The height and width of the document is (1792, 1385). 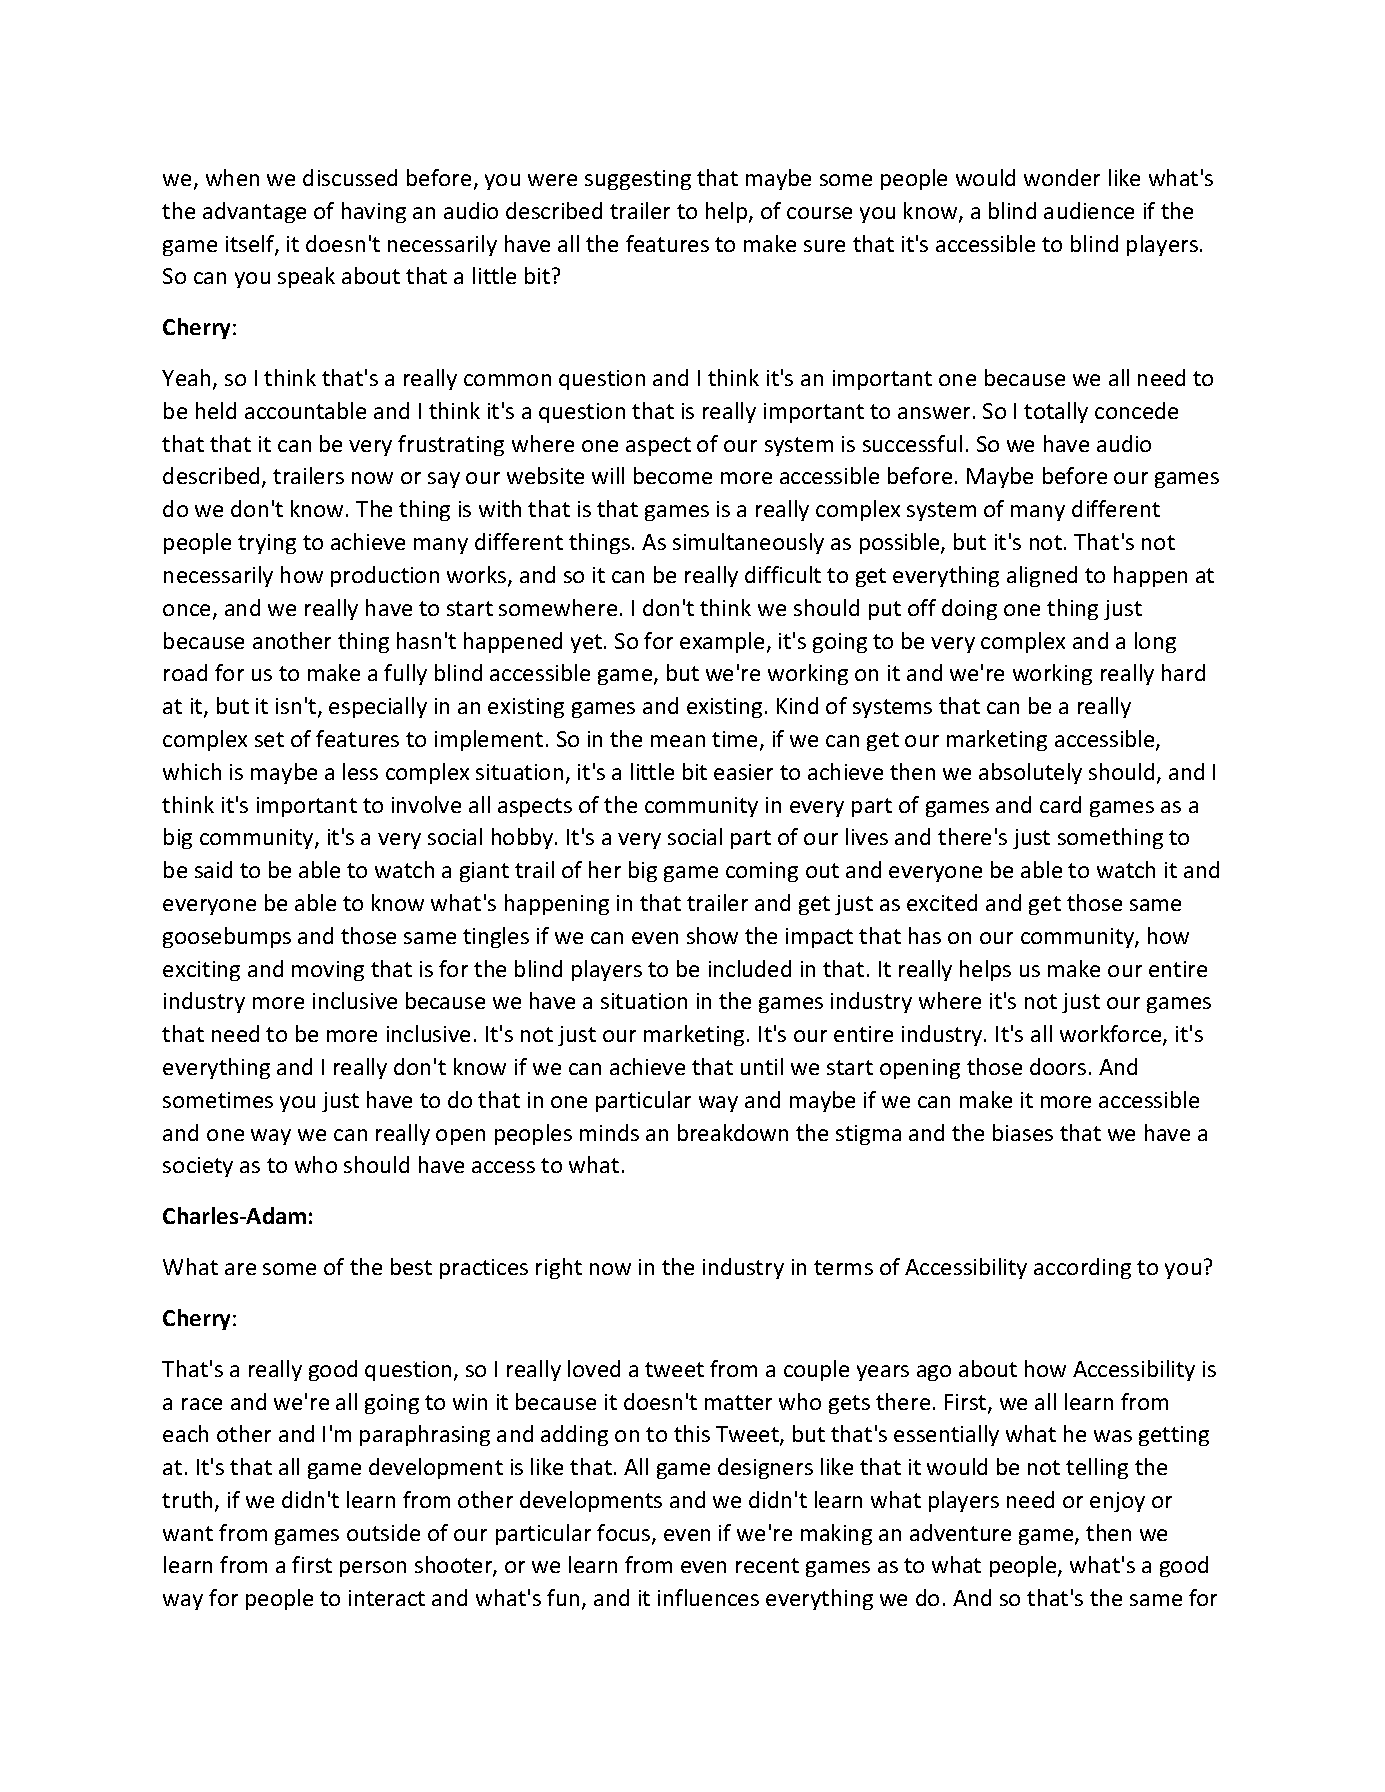 I want to click on suggesting, so click(x=638, y=180).
